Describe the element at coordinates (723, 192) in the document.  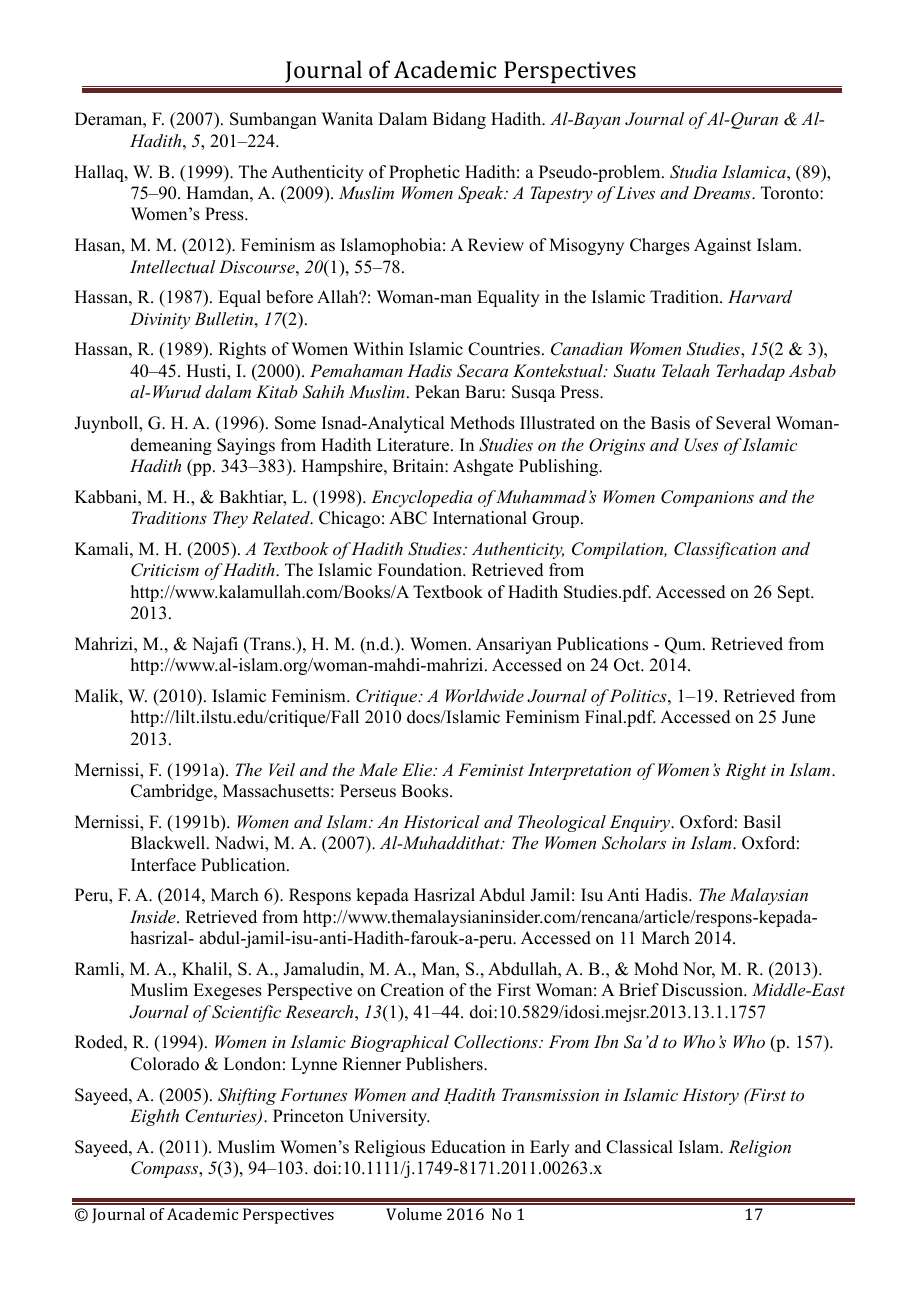
I see `Dreams` at that location.
